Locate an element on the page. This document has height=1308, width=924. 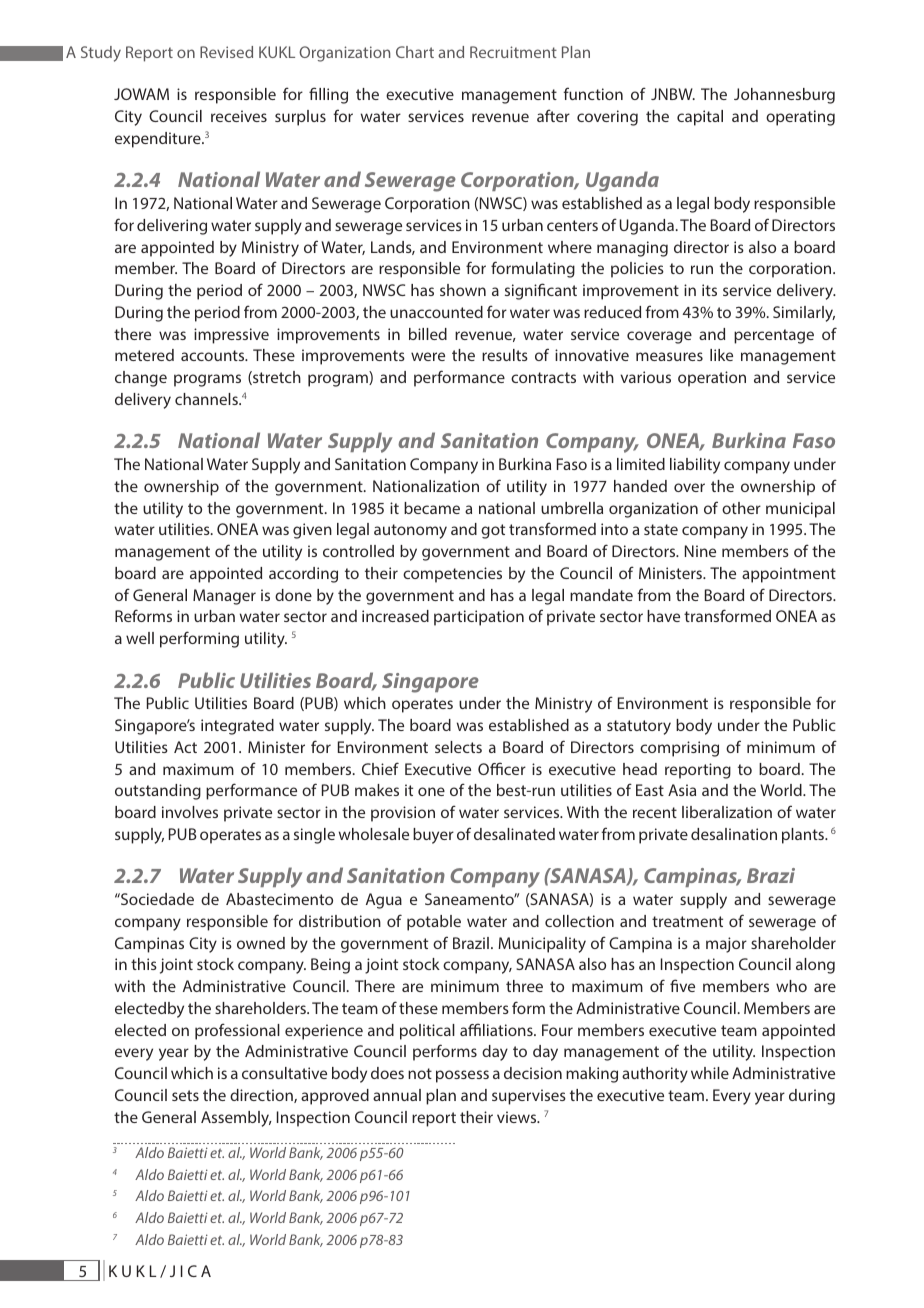
were is located at coordinates (428, 356).
